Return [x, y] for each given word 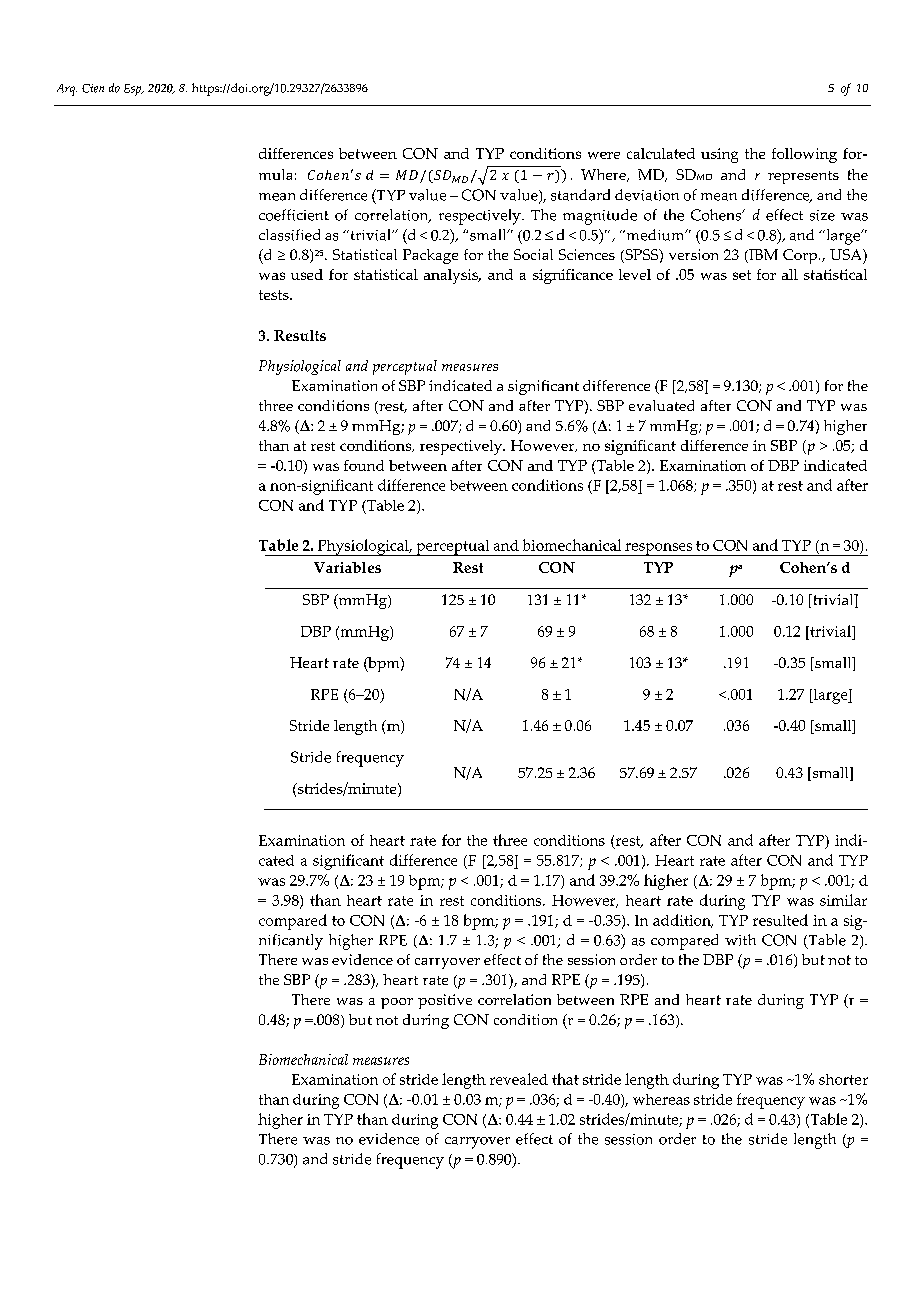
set [742, 275]
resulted [780, 920]
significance [573, 276]
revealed [519, 1079]
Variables [347, 567]
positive [445, 1001]
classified [289, 235]
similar [843, 900]
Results [300, 335]
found [364, 465]
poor [397, 1003]
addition [683, 921]
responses [658, 549]
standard [580, 195]
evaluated [661, 405]
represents [803, 177]
